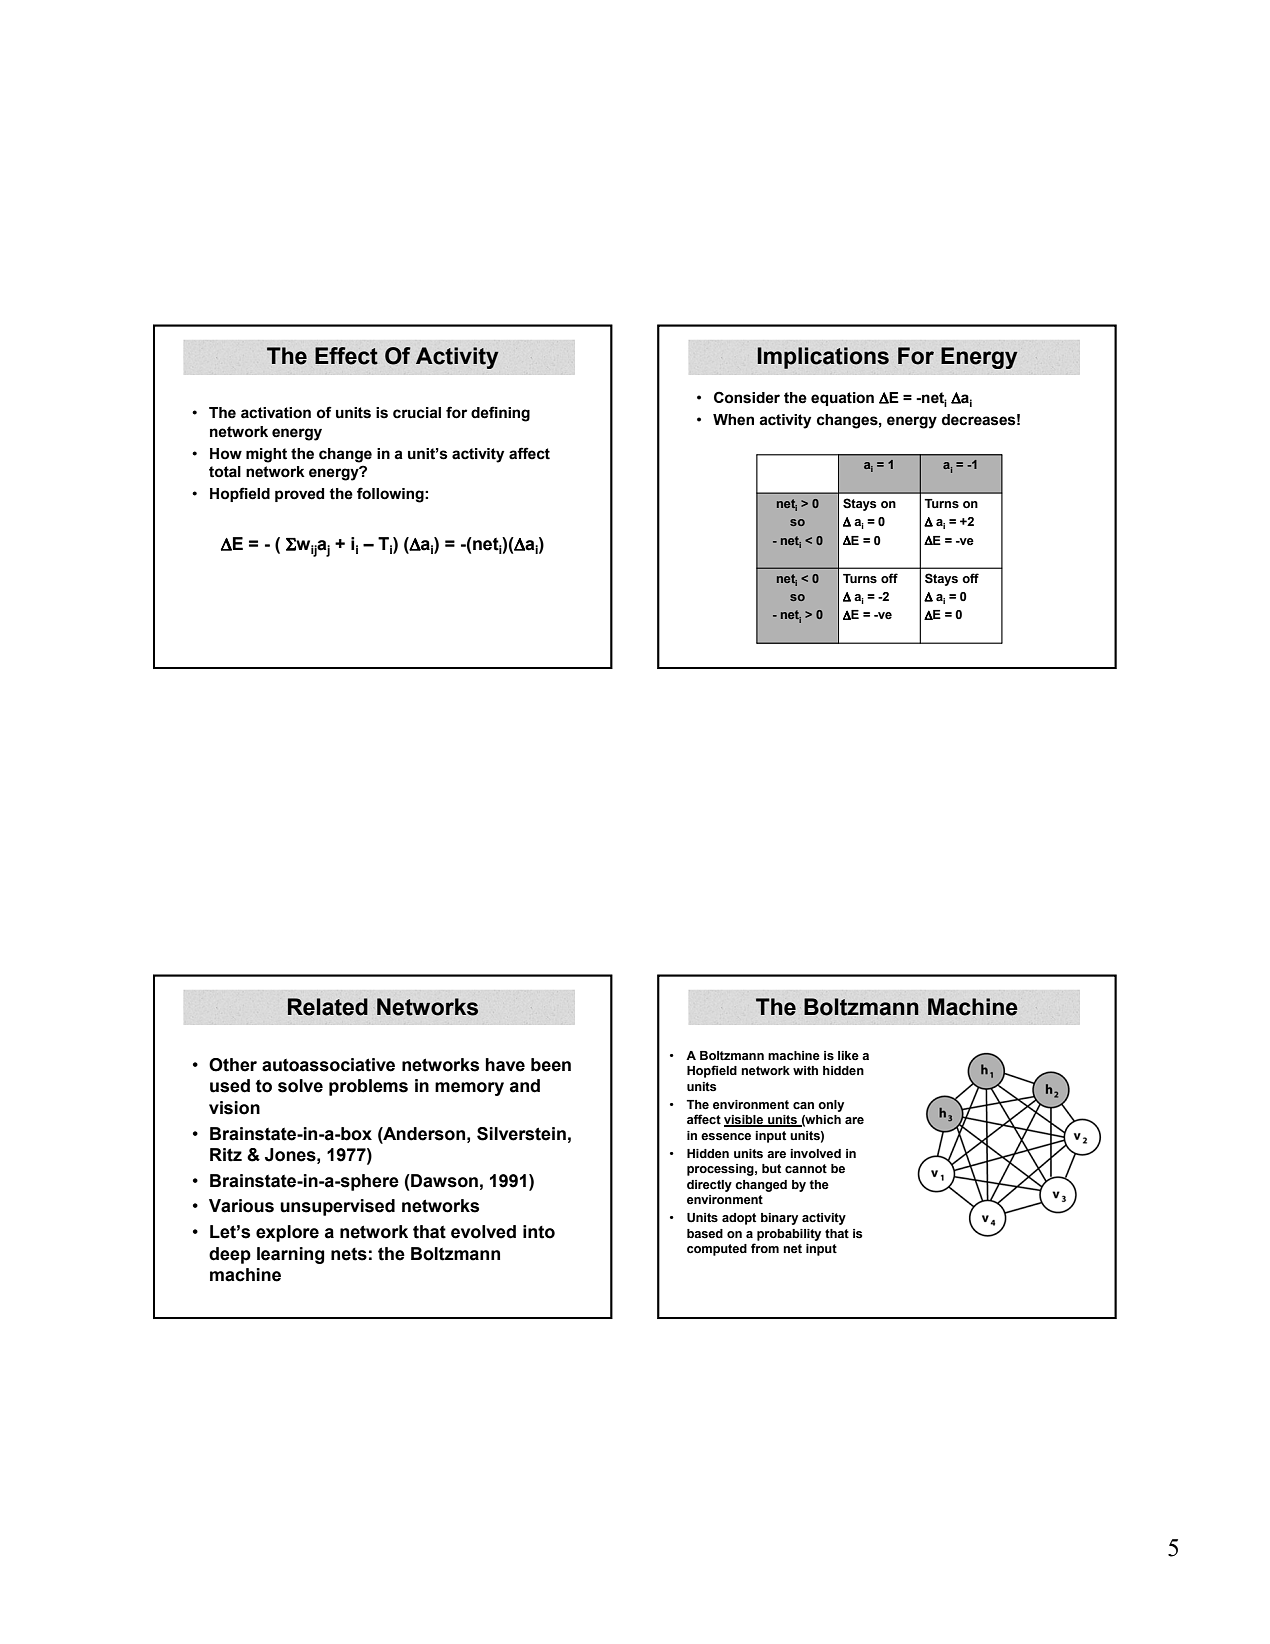  I want to click on been, so click(551, 1065).
